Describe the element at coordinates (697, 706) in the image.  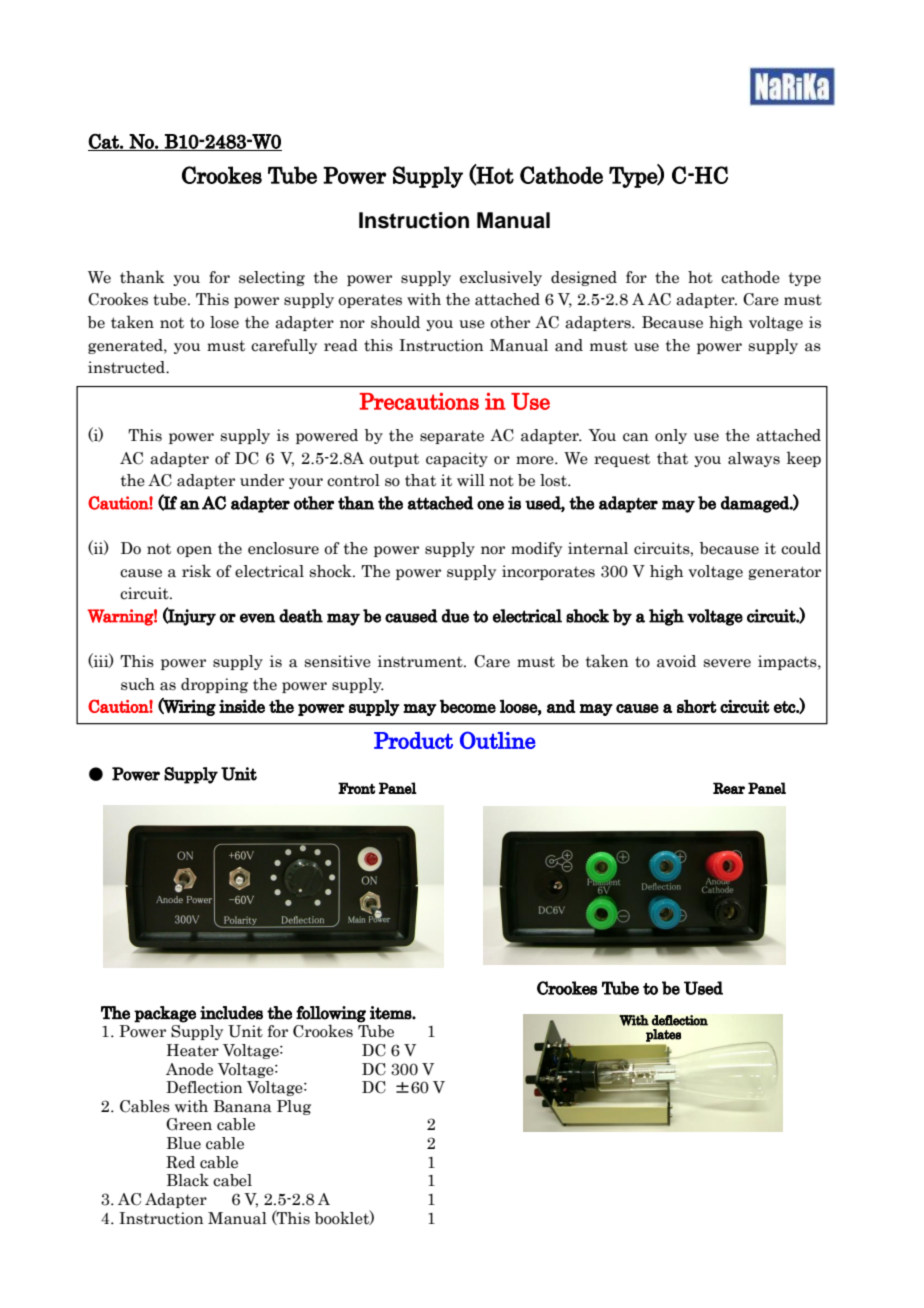
I see `short` at that location.
